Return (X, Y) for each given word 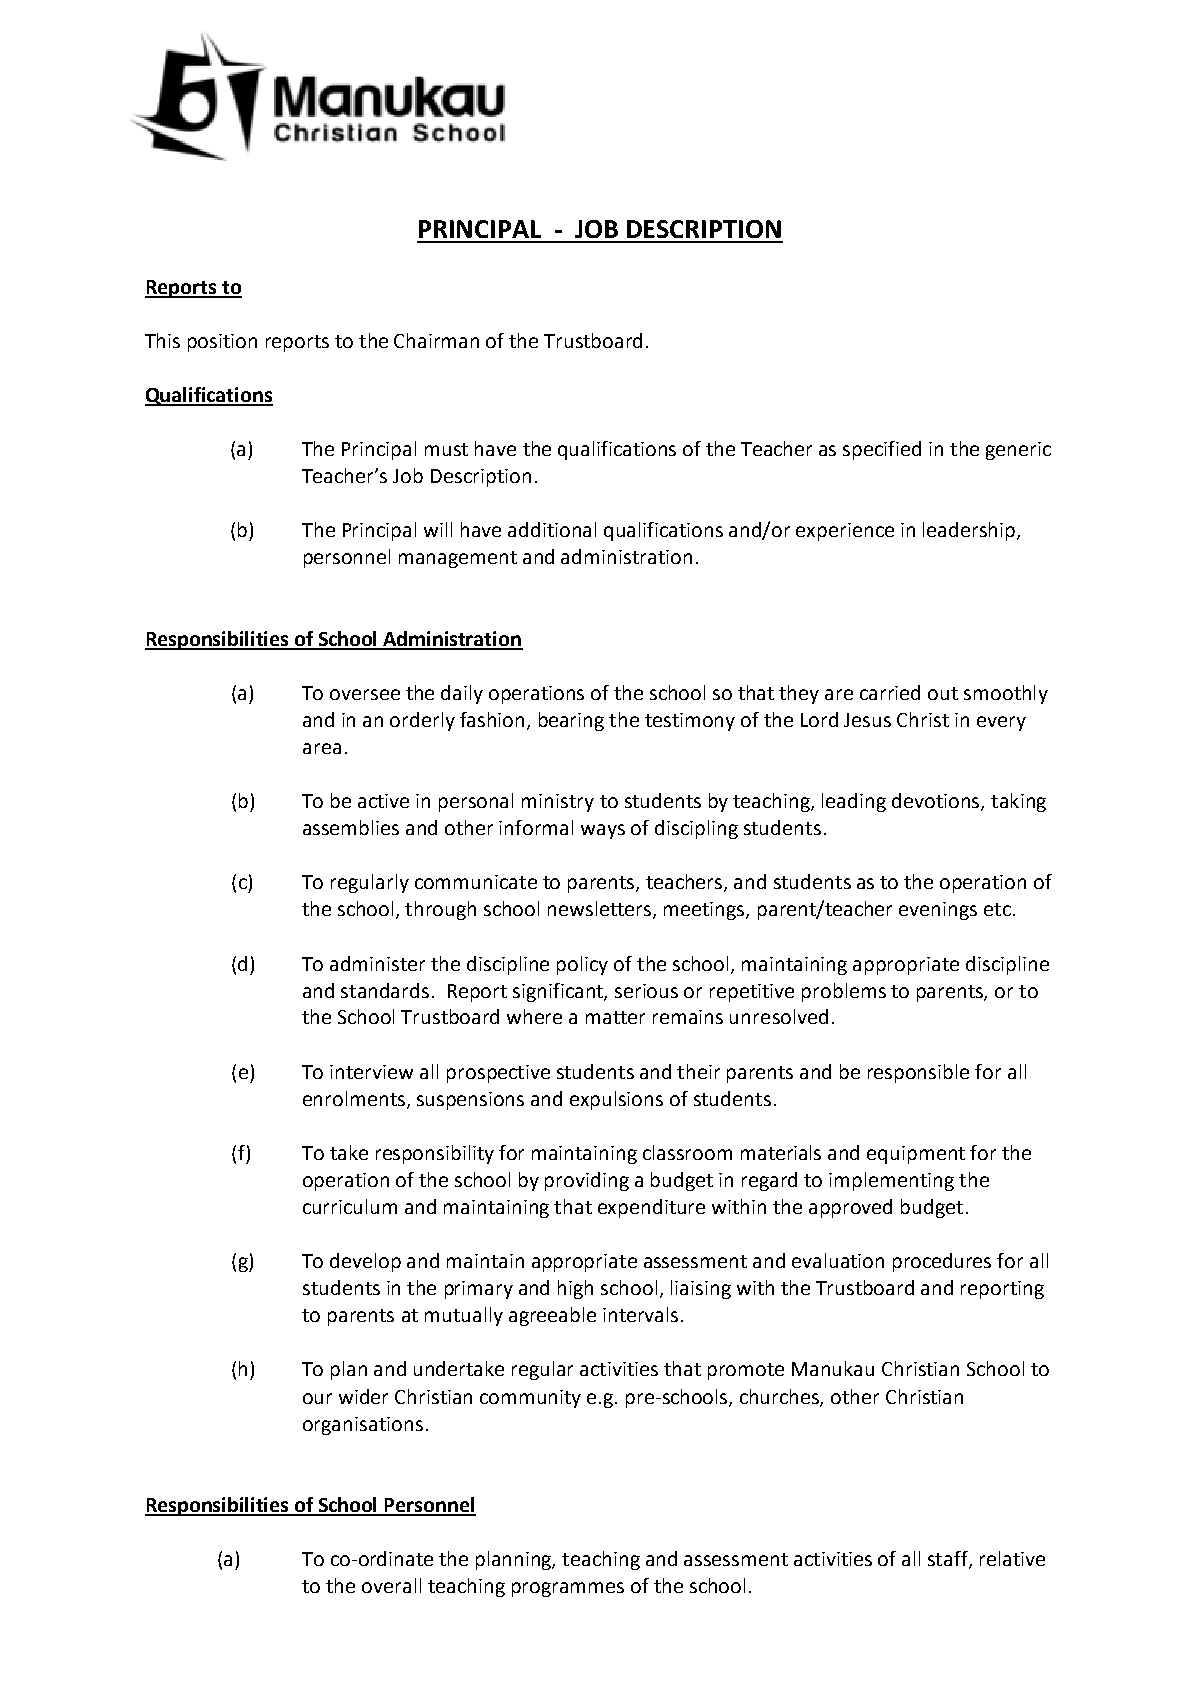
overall (391, 1585)
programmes (568, 1589)
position (222, 343)
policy (582, 965)
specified (882, 450)
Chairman (436, 340)
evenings (938, 911)
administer (377, 963)
